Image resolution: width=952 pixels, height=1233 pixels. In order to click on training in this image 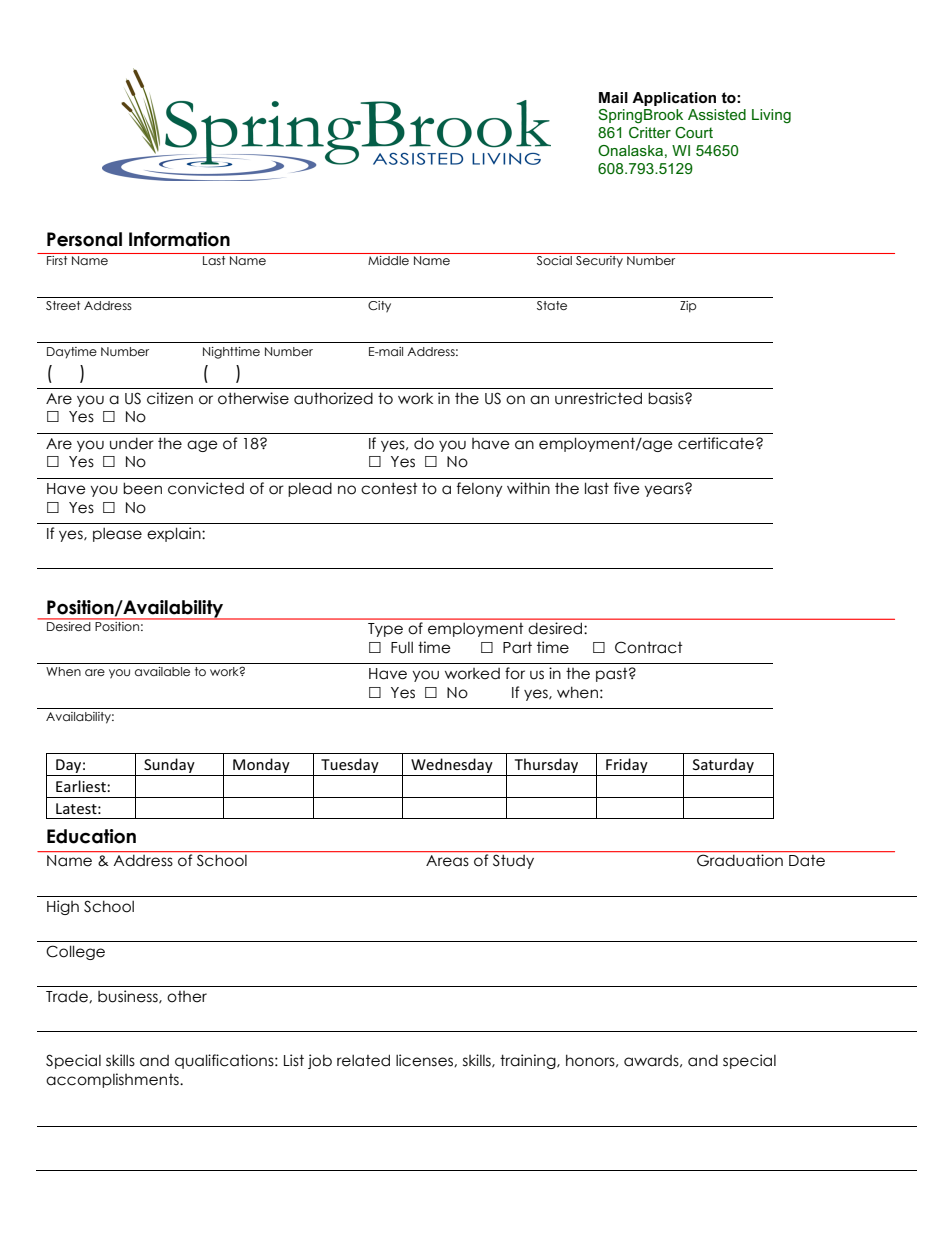, I will do `click(529, 1061)`.
